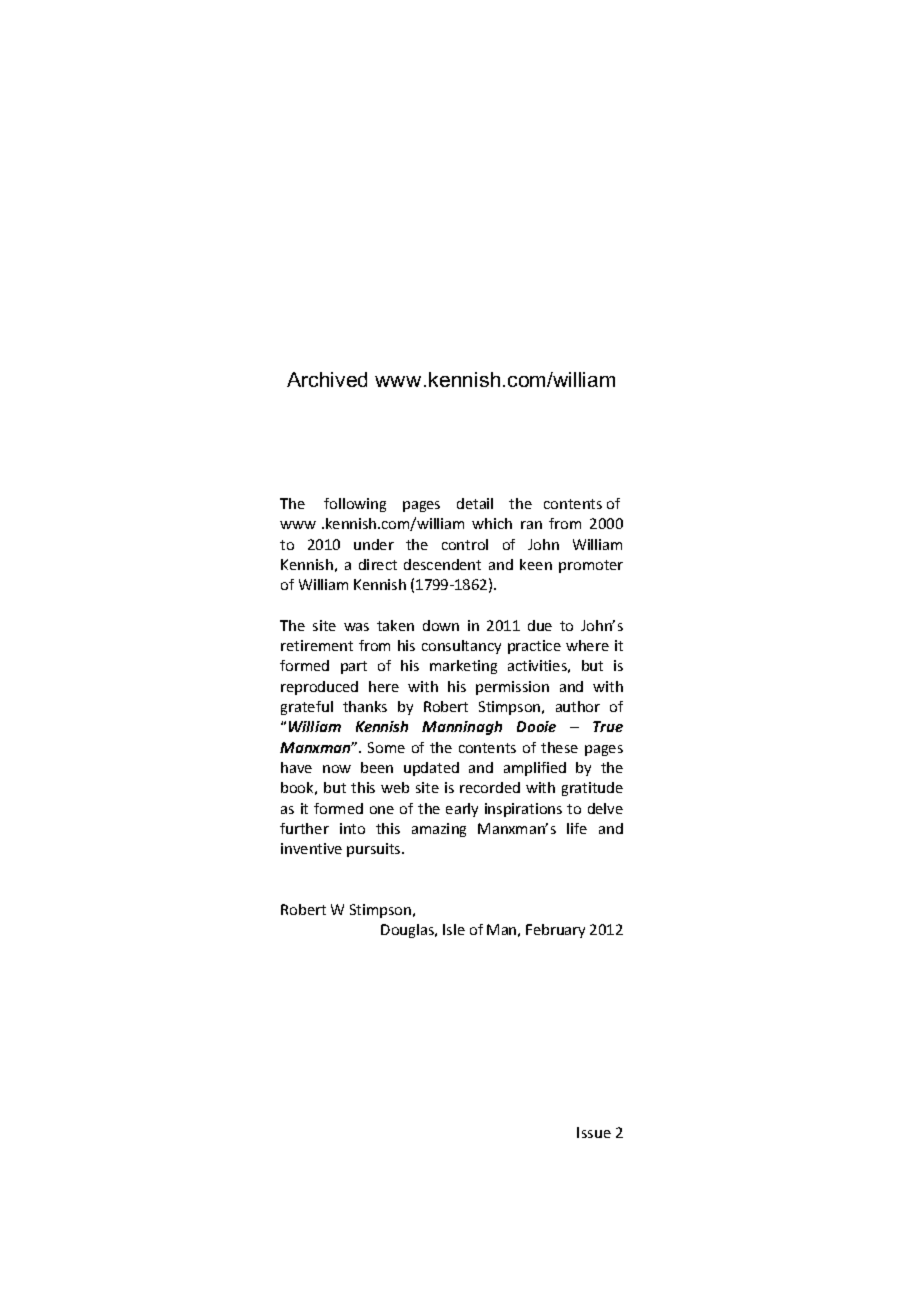 The image size is (924, 1308). What do you see at coordinates (375, 850) in the screenshot?
I see `pursuits` at bounding box center [375, 850].
